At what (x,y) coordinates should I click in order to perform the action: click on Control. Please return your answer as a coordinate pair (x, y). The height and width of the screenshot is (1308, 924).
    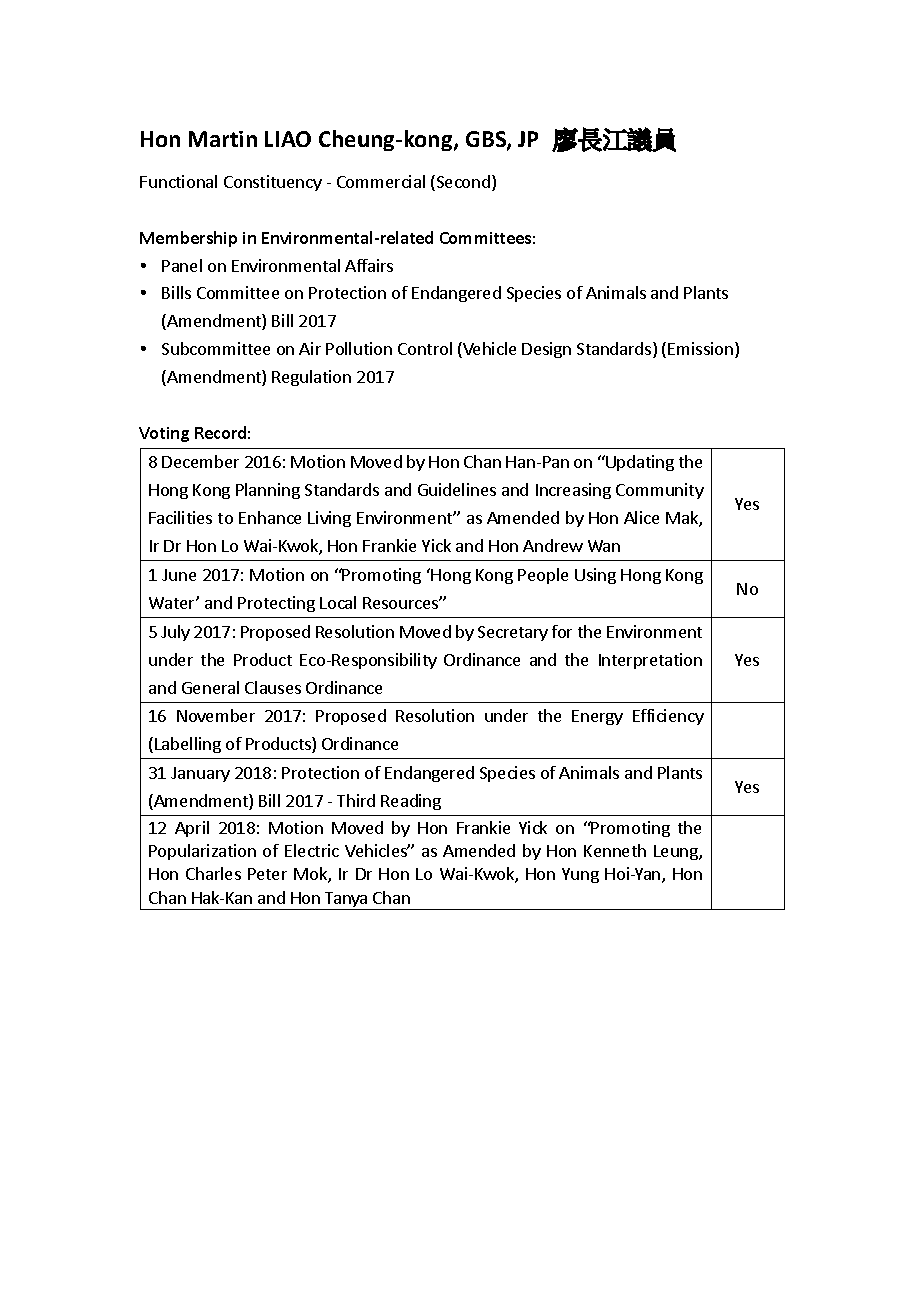
    Looking at the image, I should click on (425, 348).
